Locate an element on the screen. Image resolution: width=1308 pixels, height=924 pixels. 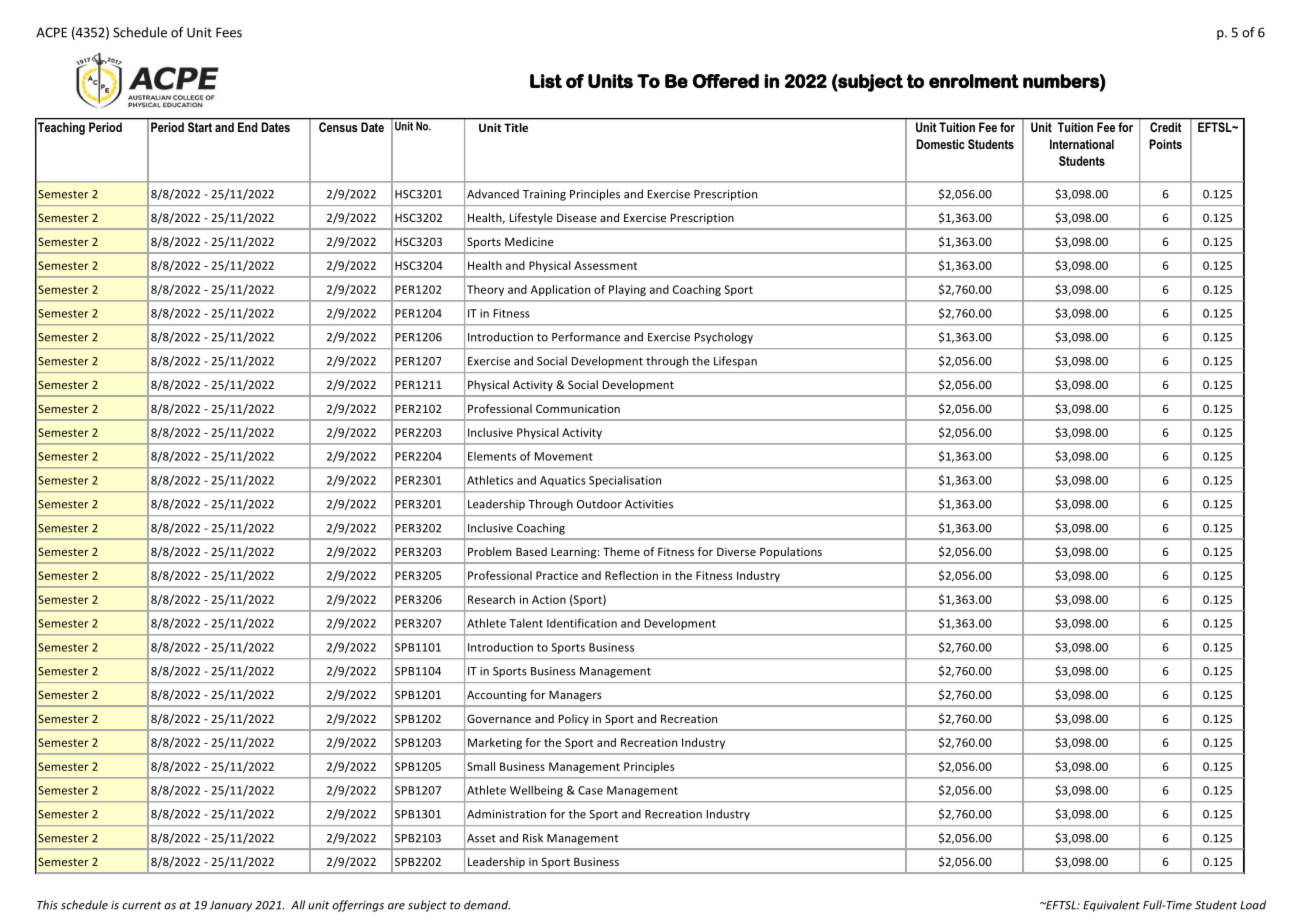
Fees is located at coordinates (229, 32).
